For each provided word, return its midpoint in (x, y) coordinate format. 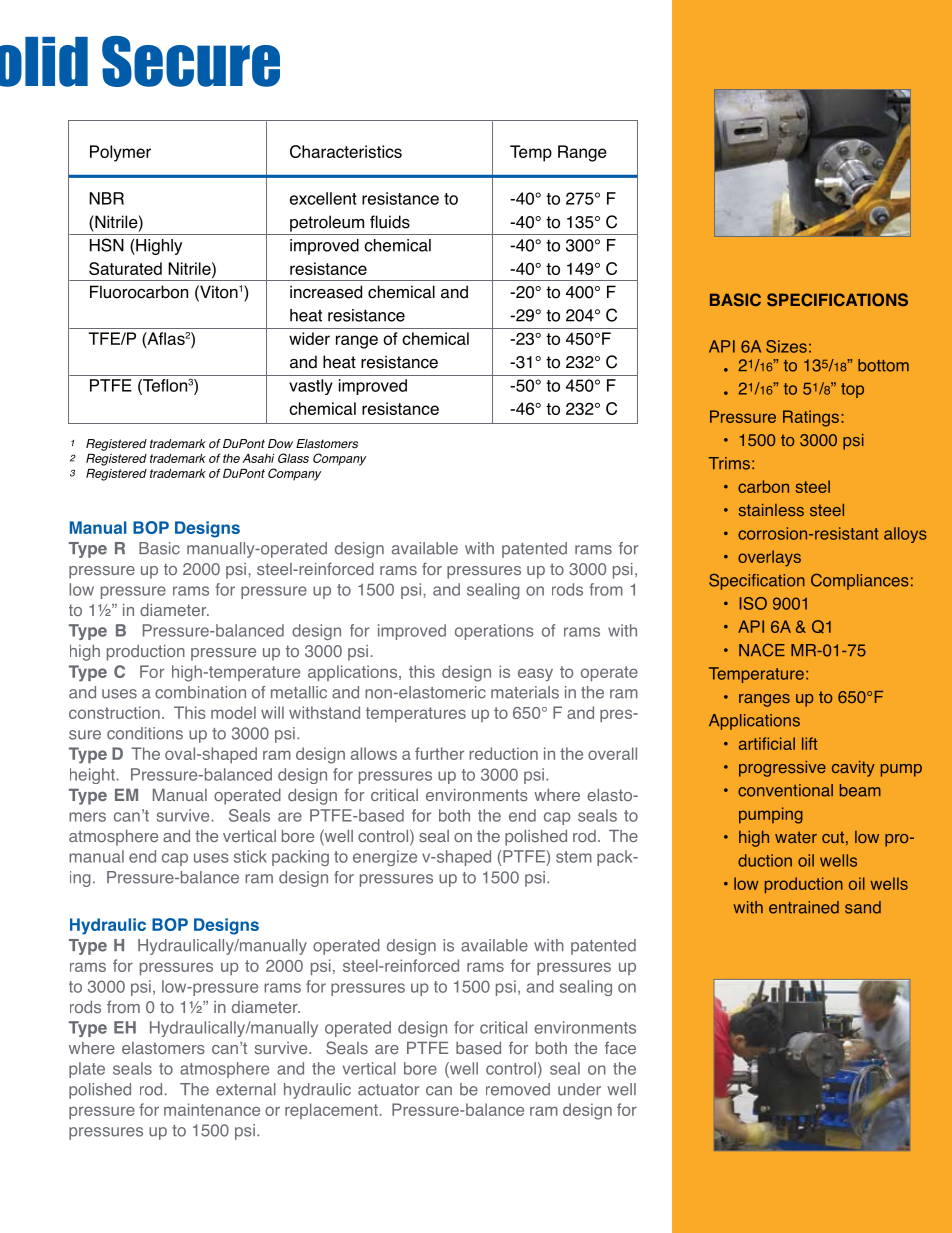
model (233, 712)
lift (810, 743)
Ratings (811, 418)
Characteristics (346, 151)
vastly (311, 387)
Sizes (786, 346)
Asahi (258, 458)
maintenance (212, 1109)
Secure (191, 61)
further (439, 753)
